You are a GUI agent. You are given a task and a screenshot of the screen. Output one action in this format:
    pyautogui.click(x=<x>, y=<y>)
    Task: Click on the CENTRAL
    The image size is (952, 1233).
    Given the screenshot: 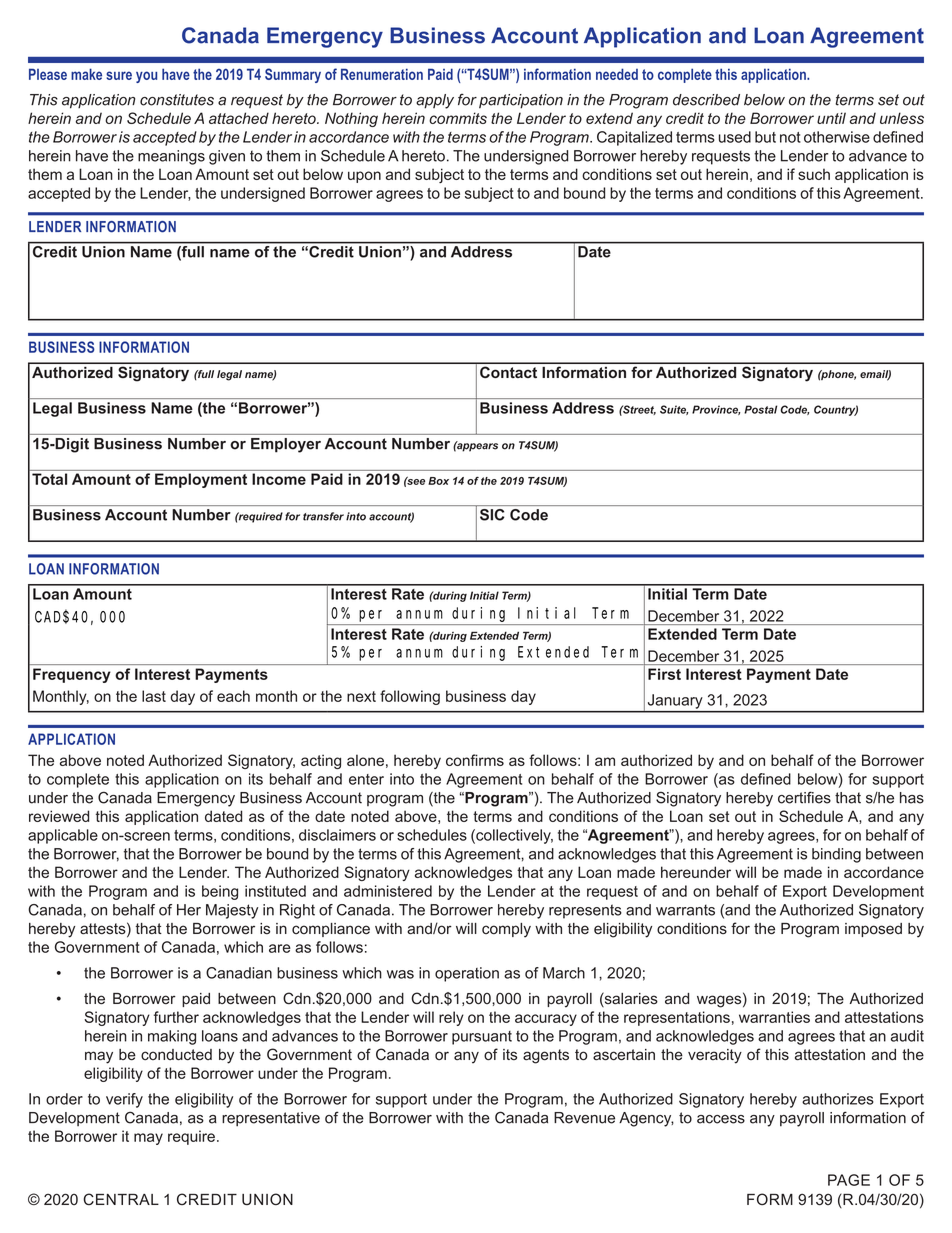 What is the action you would take?
    pyautogui.click(x=121, y=1199)
